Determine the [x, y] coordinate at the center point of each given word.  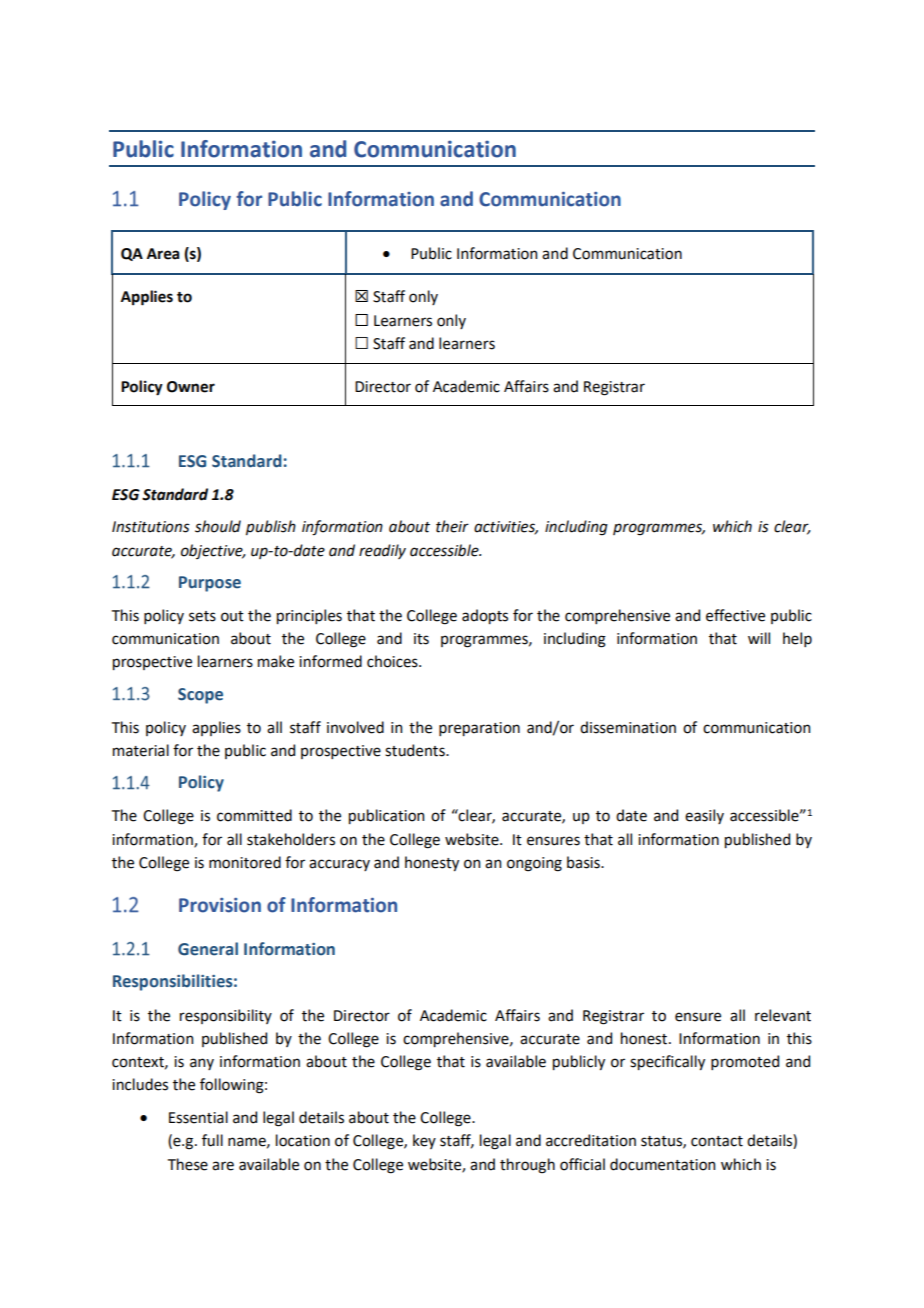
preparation [479, 729]
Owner [191, 387]
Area [163, 254]
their [452, 526]
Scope [200, 696]
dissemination [628, 727]
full [212, 1140]
